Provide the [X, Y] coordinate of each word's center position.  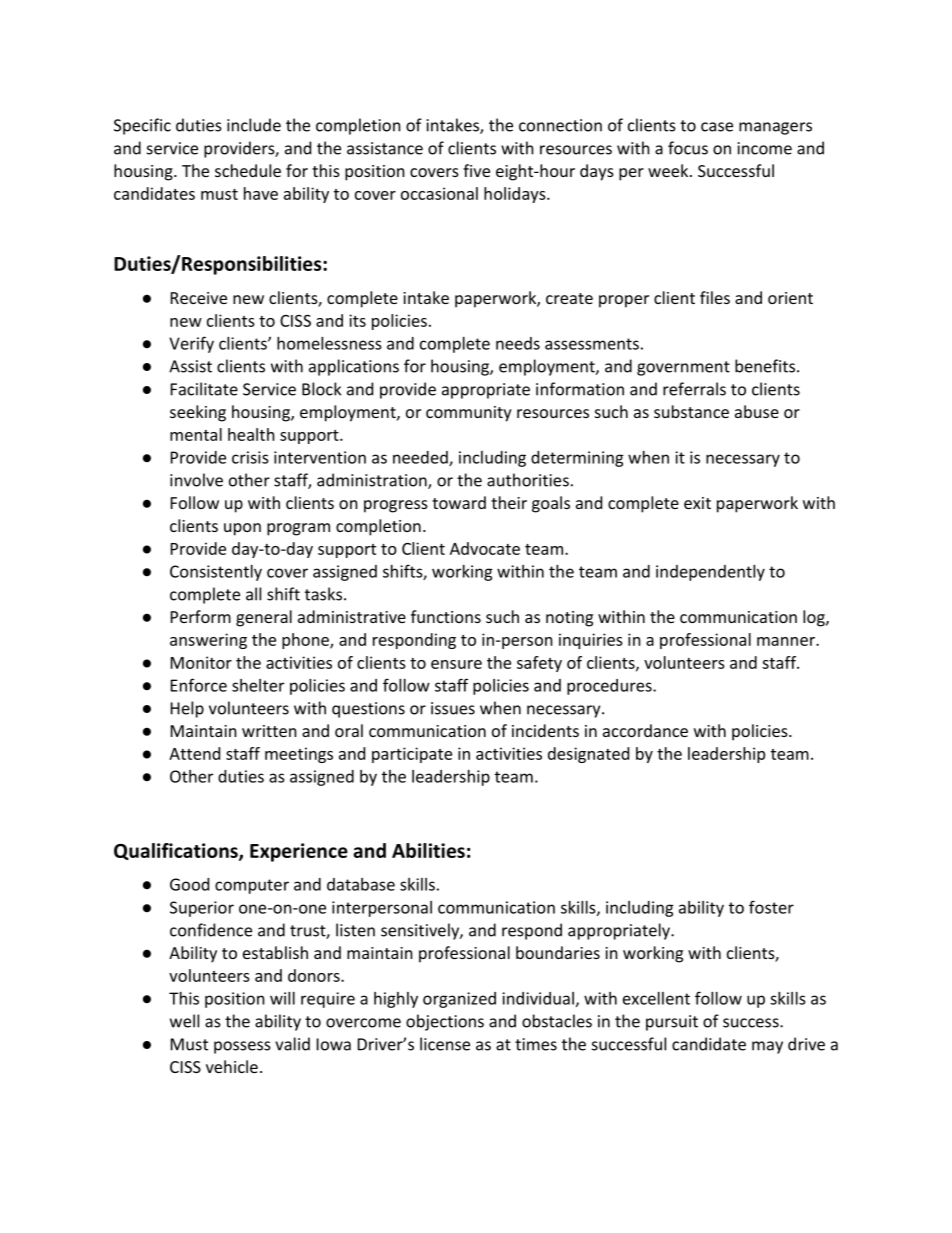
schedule [248, 170]
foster [771, 907]
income [765, 148]
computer [252, 886]
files [715, 297]
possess [242, 1047]
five [476, 170]
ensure [456, 664]
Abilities [428, 850]
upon [242, 529]
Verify [191, 344]
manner [787, 641]
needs [518, 343]
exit [697, 503]
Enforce [199, 685]
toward [459, 502]
